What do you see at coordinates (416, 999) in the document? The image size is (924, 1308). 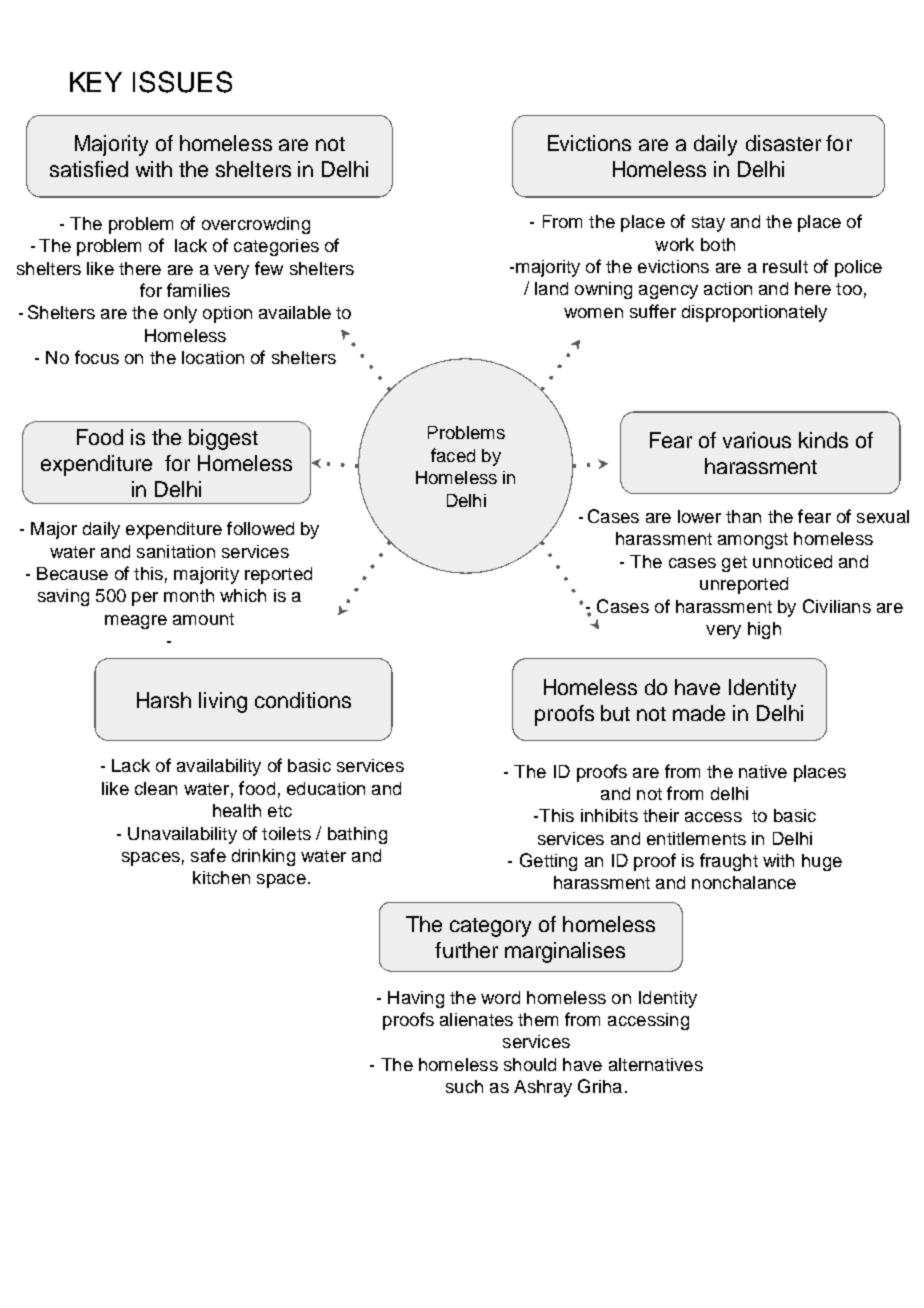 I see `Having` at bounding box center [416, 999].
